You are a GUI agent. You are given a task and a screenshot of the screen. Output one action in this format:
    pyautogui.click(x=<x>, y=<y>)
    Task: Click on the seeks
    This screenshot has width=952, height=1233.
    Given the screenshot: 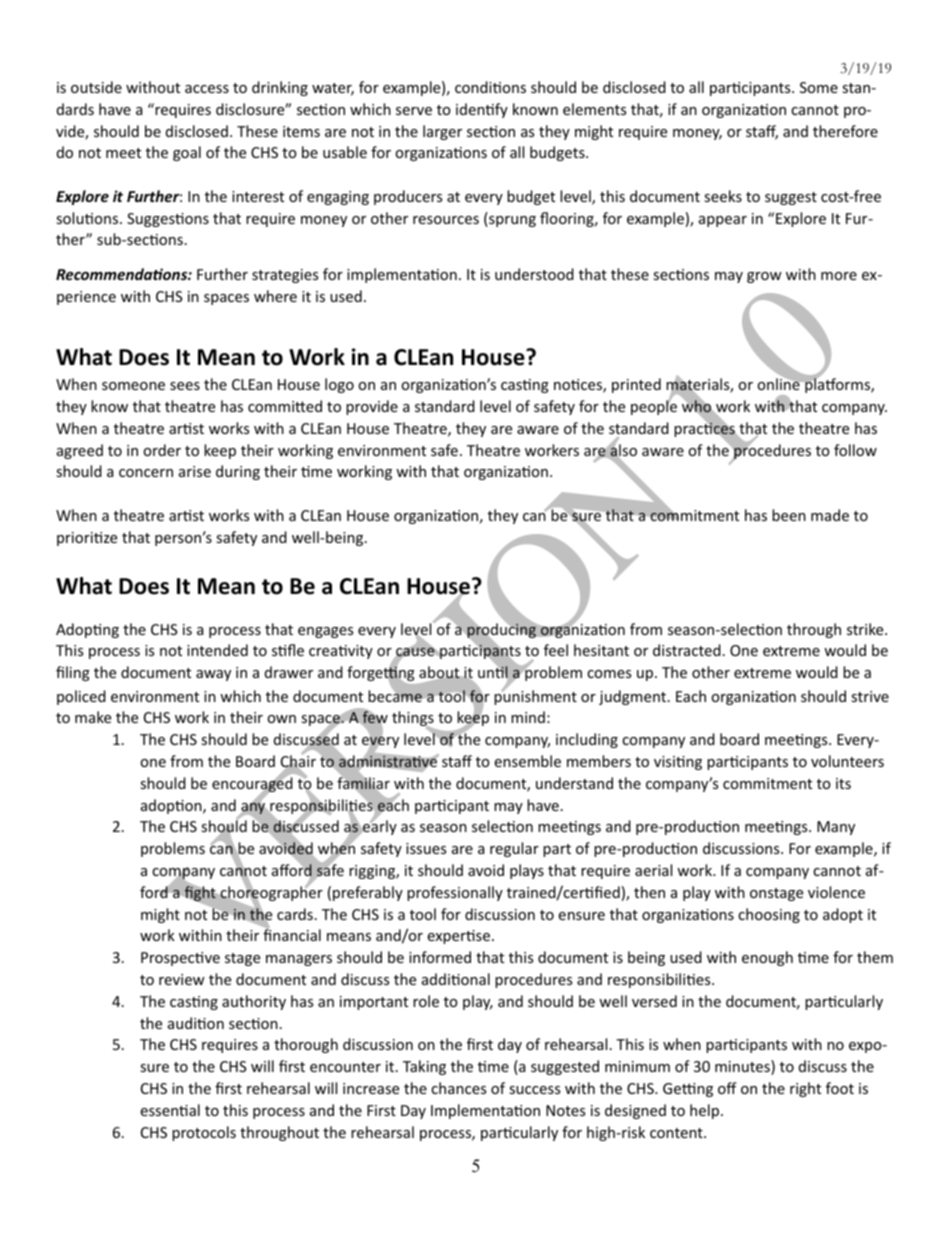 What is the action you would take?
    pyautogui.click(x=723, y=196)
